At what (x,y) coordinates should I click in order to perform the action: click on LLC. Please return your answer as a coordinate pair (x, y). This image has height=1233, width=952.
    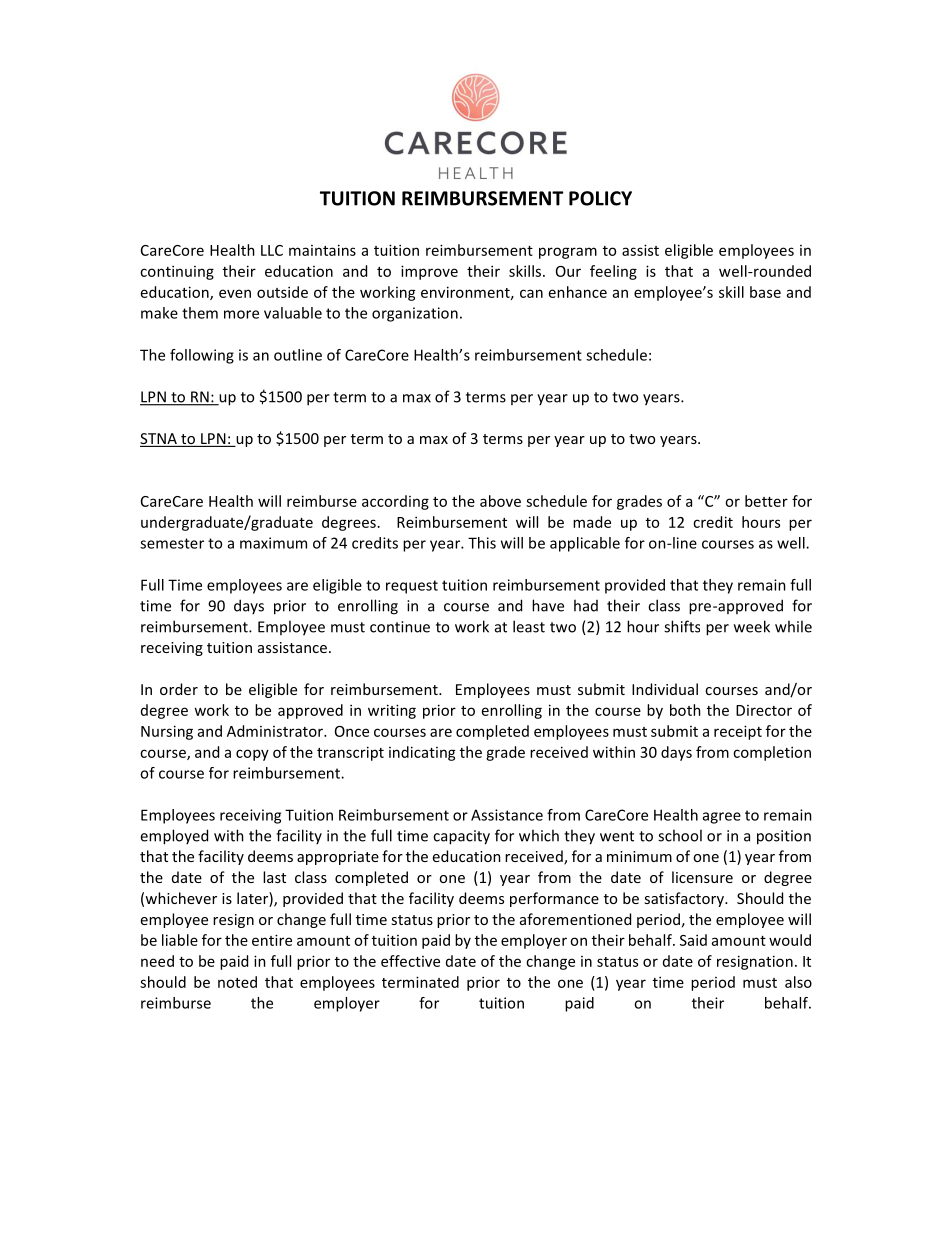
    Looking at the image, I should click on (272, 250).
